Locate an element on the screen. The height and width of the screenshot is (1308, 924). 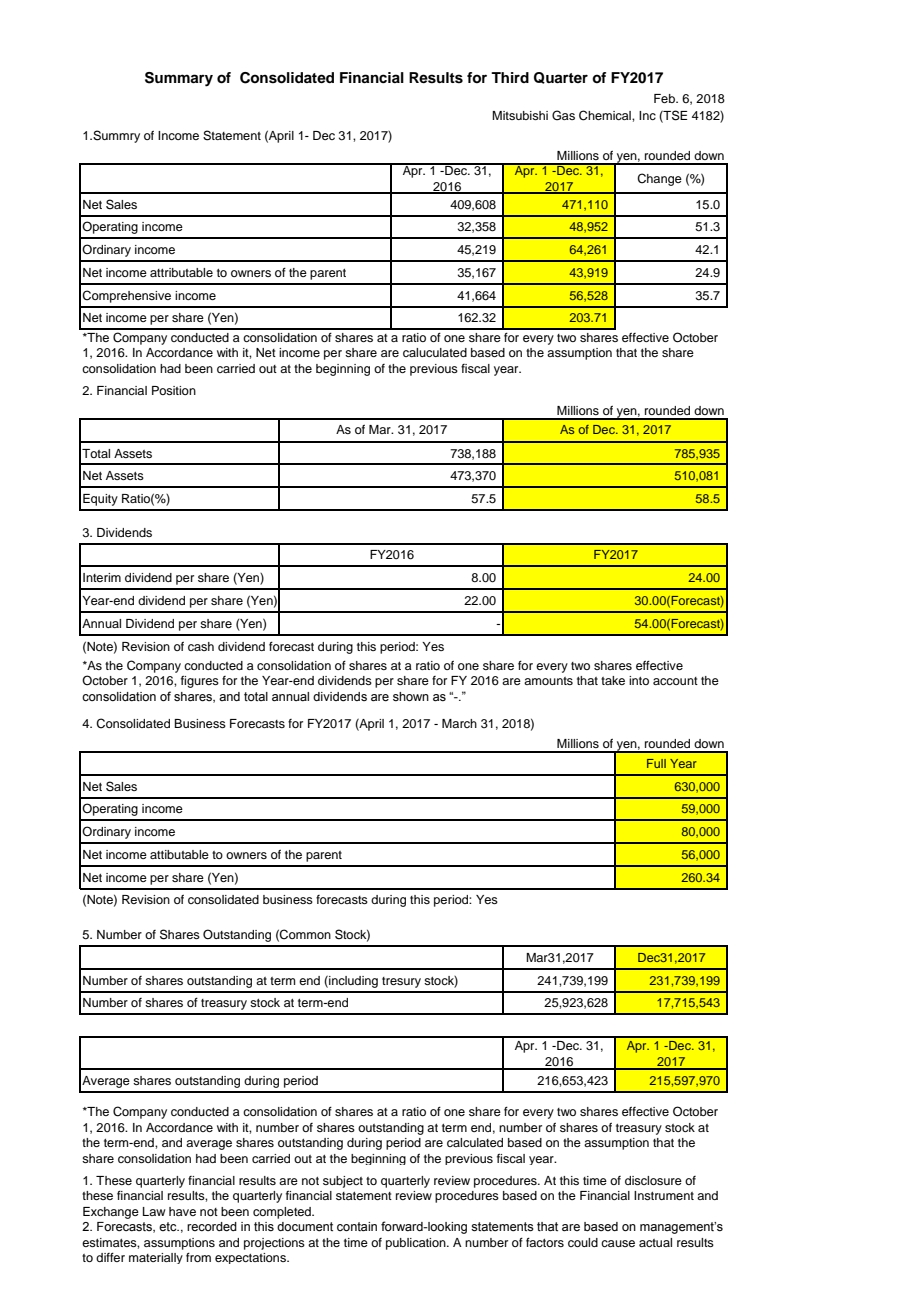
take is located at coordinates (613, 680).
